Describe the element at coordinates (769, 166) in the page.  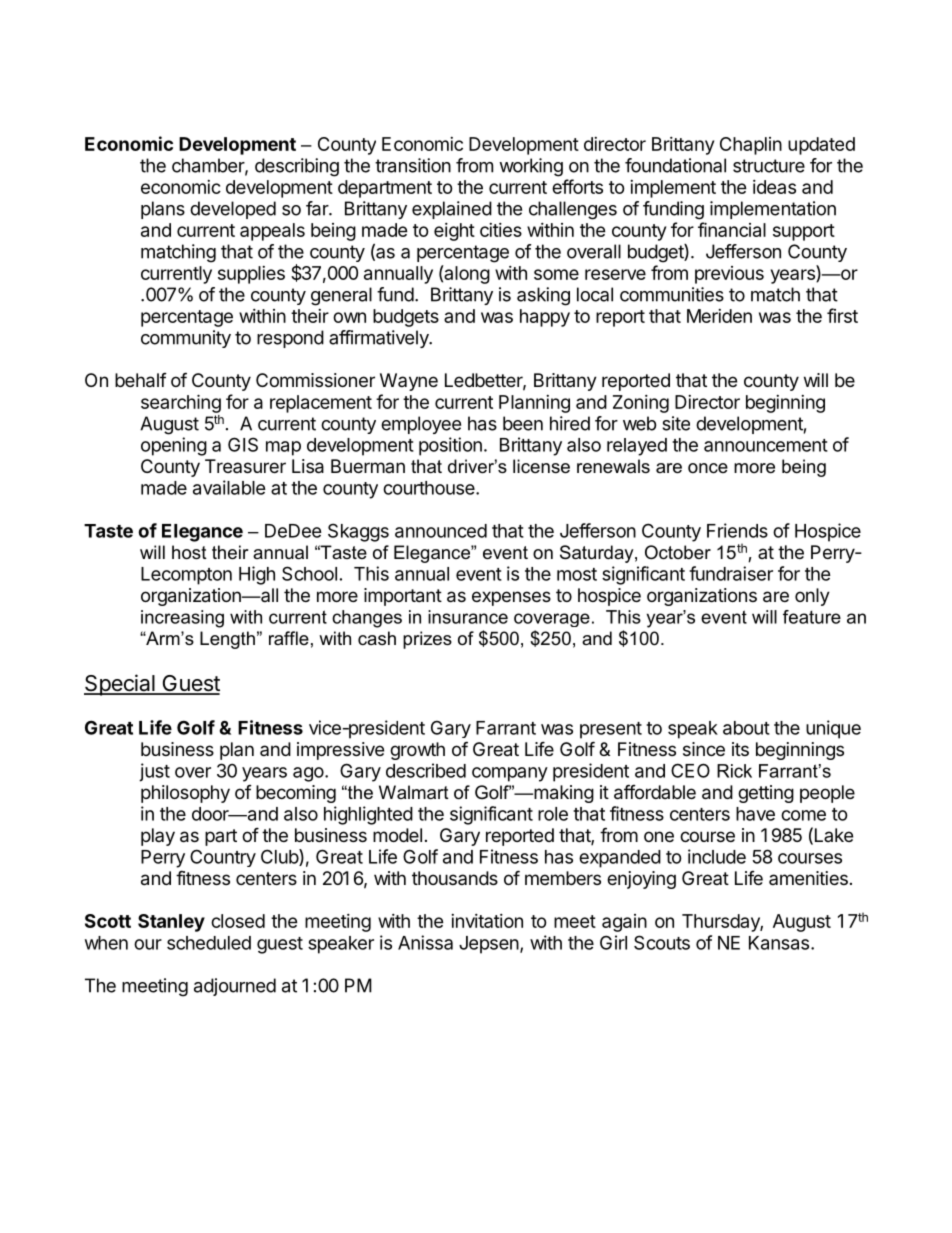
I see `structure` at that location.
